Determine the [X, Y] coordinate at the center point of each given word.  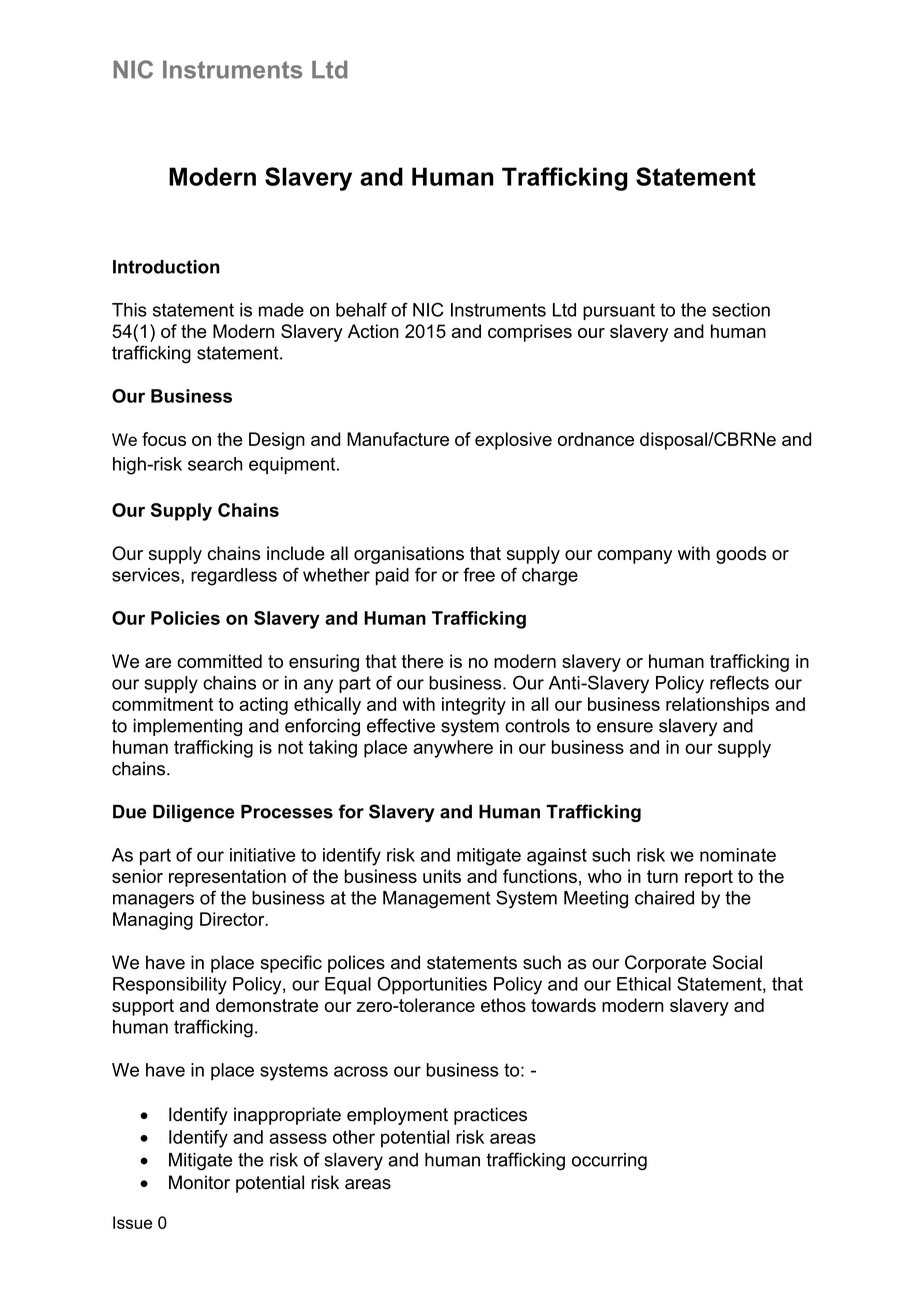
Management [437, 900]
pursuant [619, 311]
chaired [664, 898]
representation [227, 878]
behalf [361, 309]
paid [392, 576]
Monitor [199, 1182]
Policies [185, 618]
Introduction [166, 267]
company [635, 557]
